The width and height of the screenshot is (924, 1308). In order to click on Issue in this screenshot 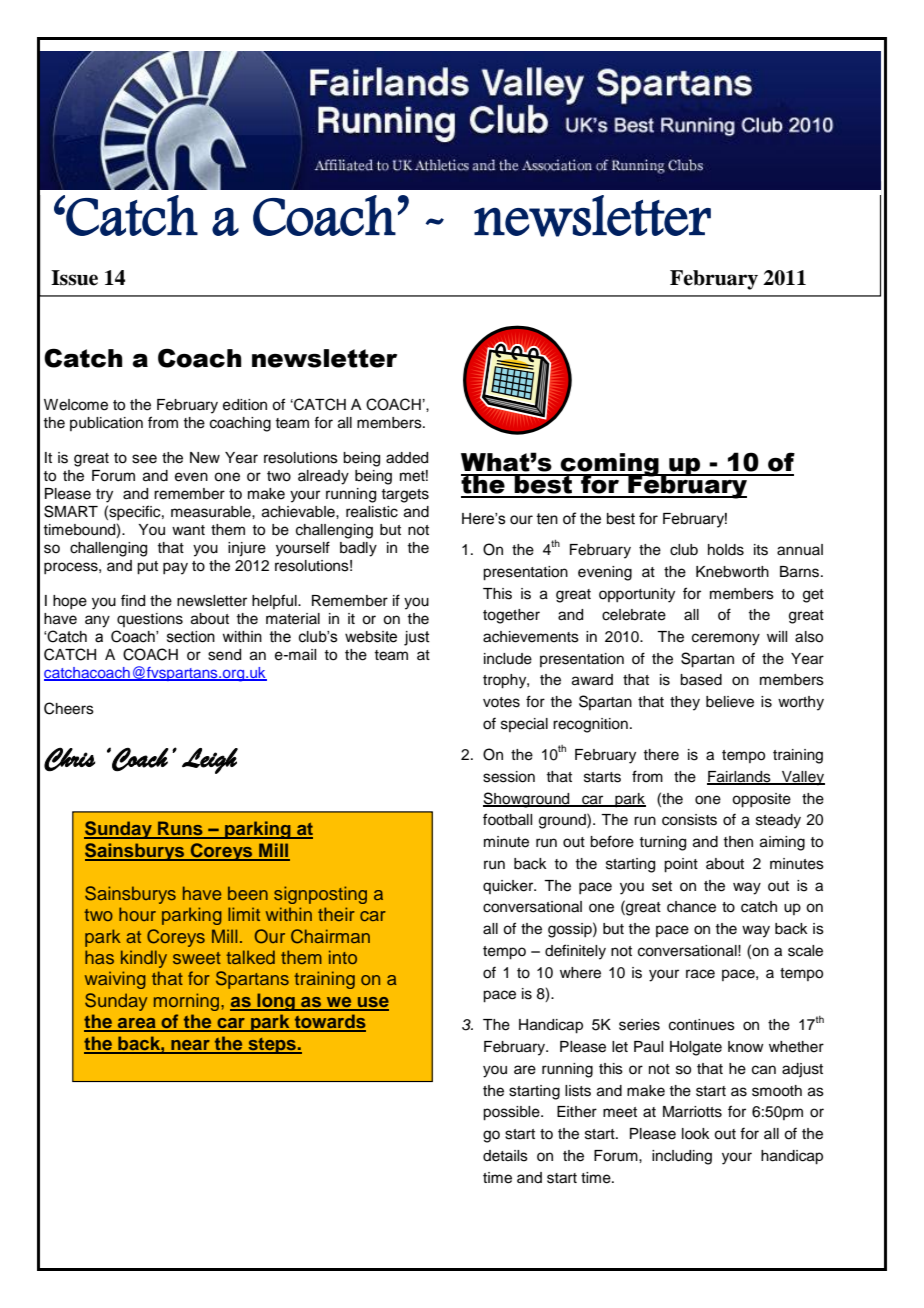, I will do `click(74, 278)`.
